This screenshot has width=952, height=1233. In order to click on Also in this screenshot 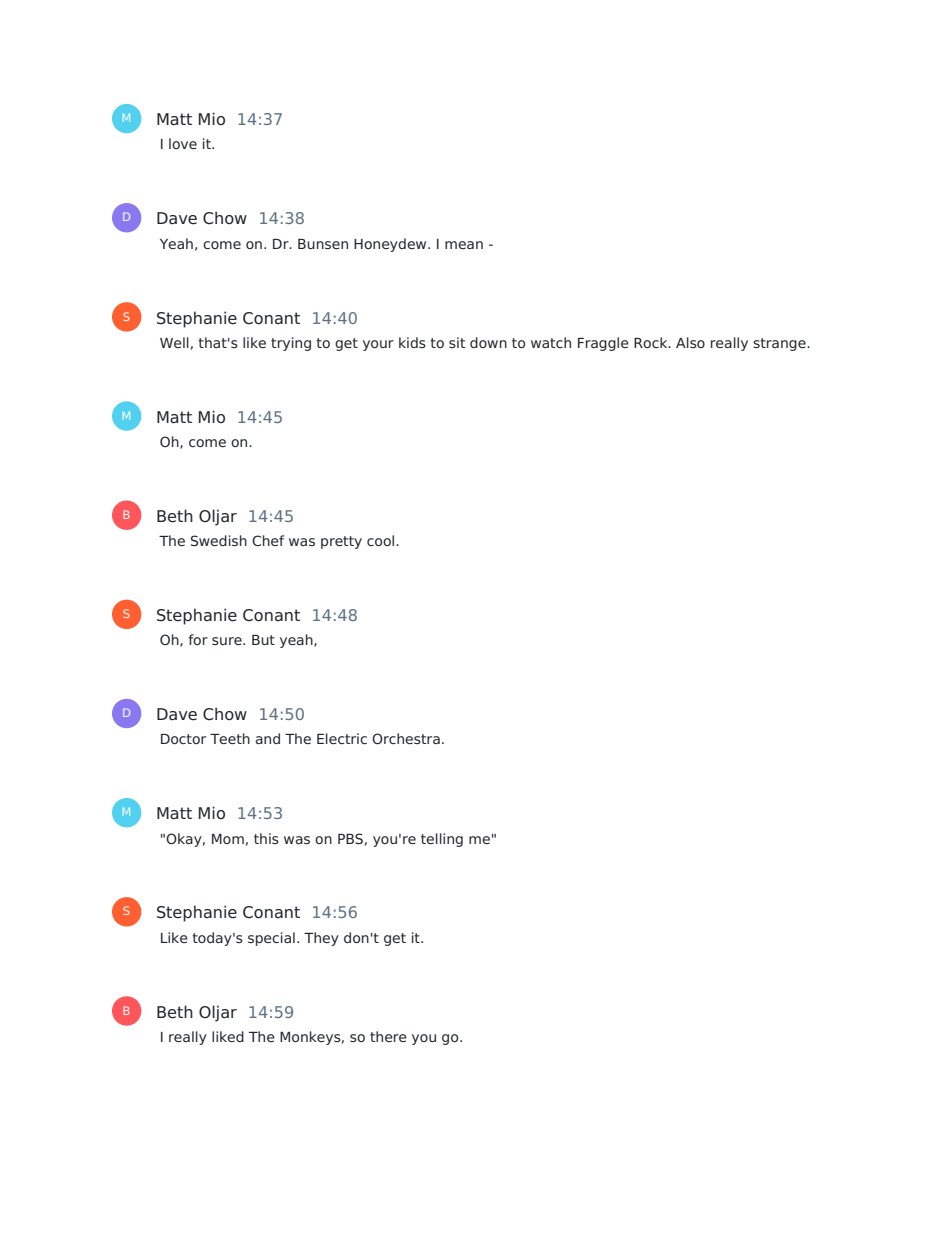, I will do `click(690, 342)`.
